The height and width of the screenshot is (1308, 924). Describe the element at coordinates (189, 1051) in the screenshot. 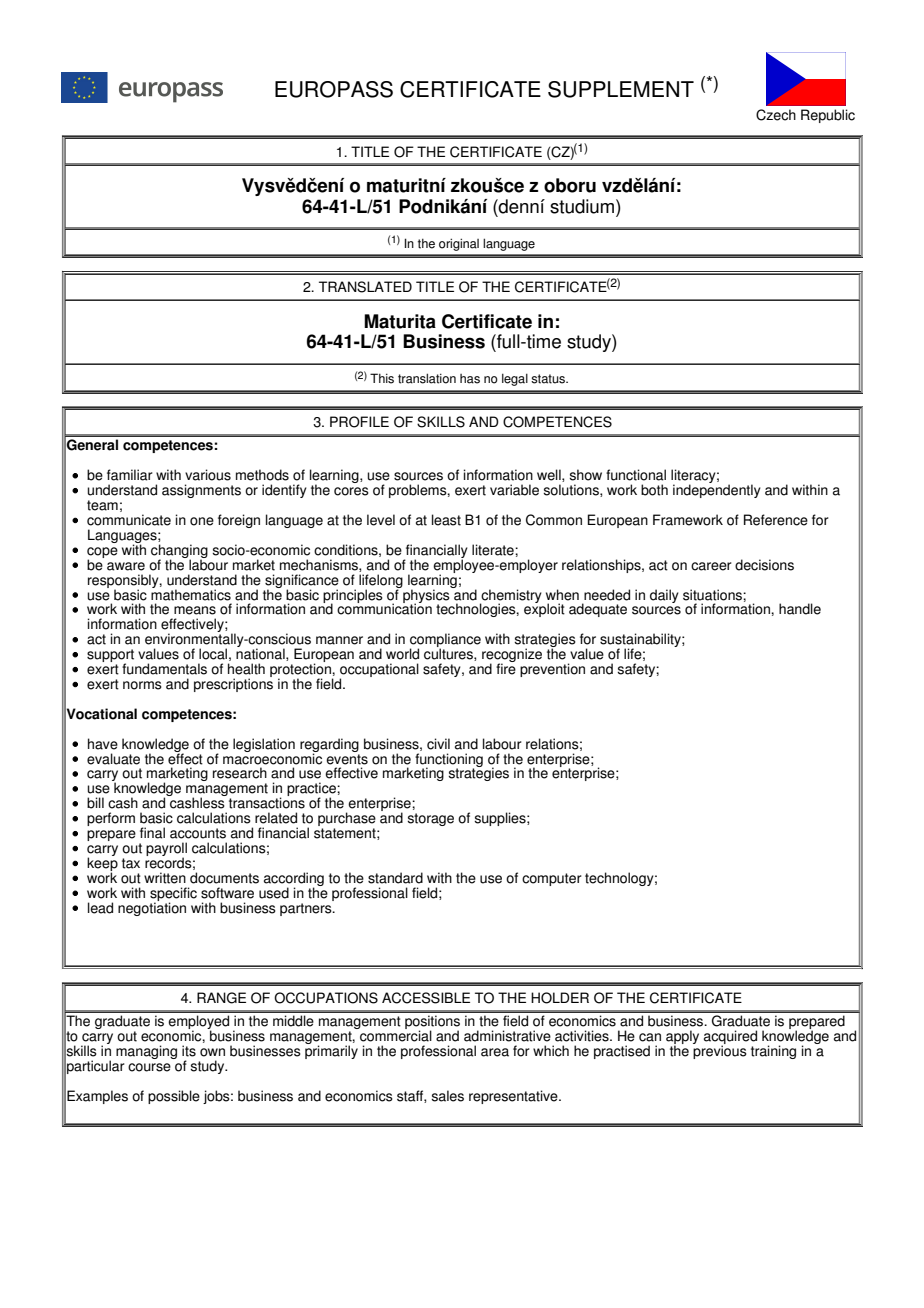

I see `its` at that location.
